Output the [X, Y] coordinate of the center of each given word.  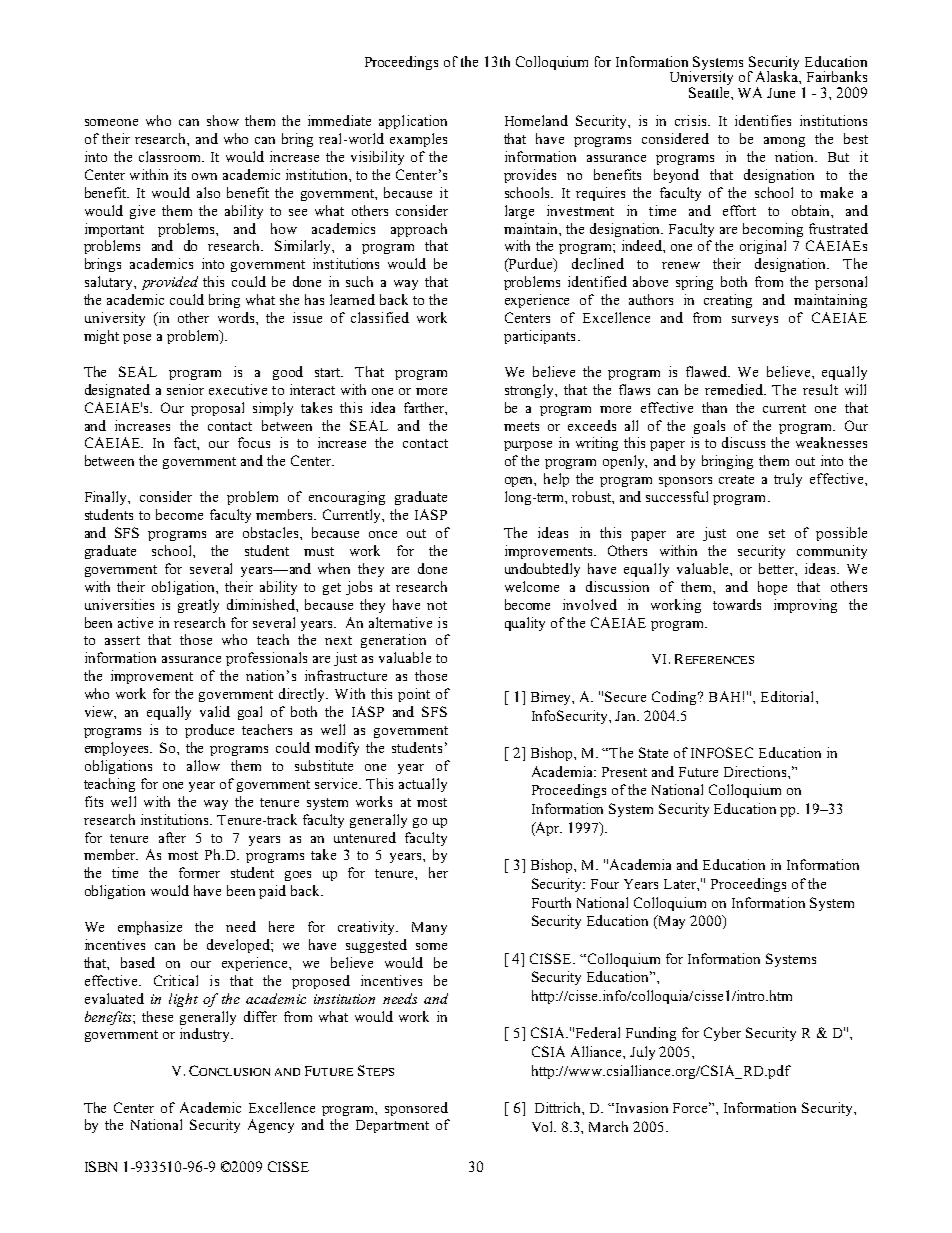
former [199, 872]
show [223, 120]
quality [525, 624]
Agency [271, 1126]
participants [539, 337]
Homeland [536, 120]
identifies [763, 120]
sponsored [416, 1109]
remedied [735, 389]
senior [185, 389]
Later [681, 885]
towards [737, 604]
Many [429, 928]
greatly [198, 606]
